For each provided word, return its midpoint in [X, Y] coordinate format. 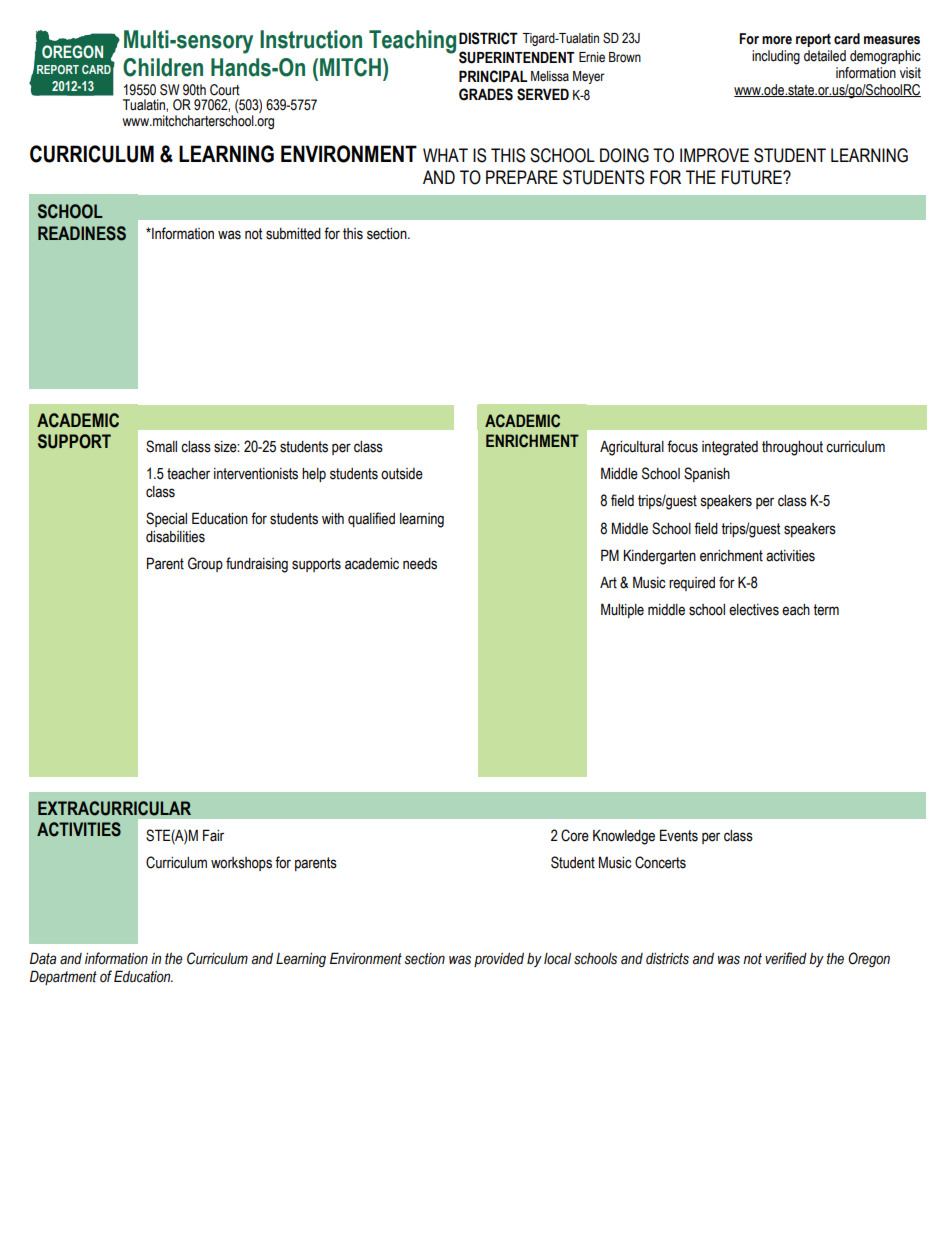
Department [63, 977]
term [826, 610]
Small [161, 446]
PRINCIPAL [493, 76]
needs [420, 564]
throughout [792, 448]
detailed [825, 56]
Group [205, 564]
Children [163, 67]
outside [402, 474]
